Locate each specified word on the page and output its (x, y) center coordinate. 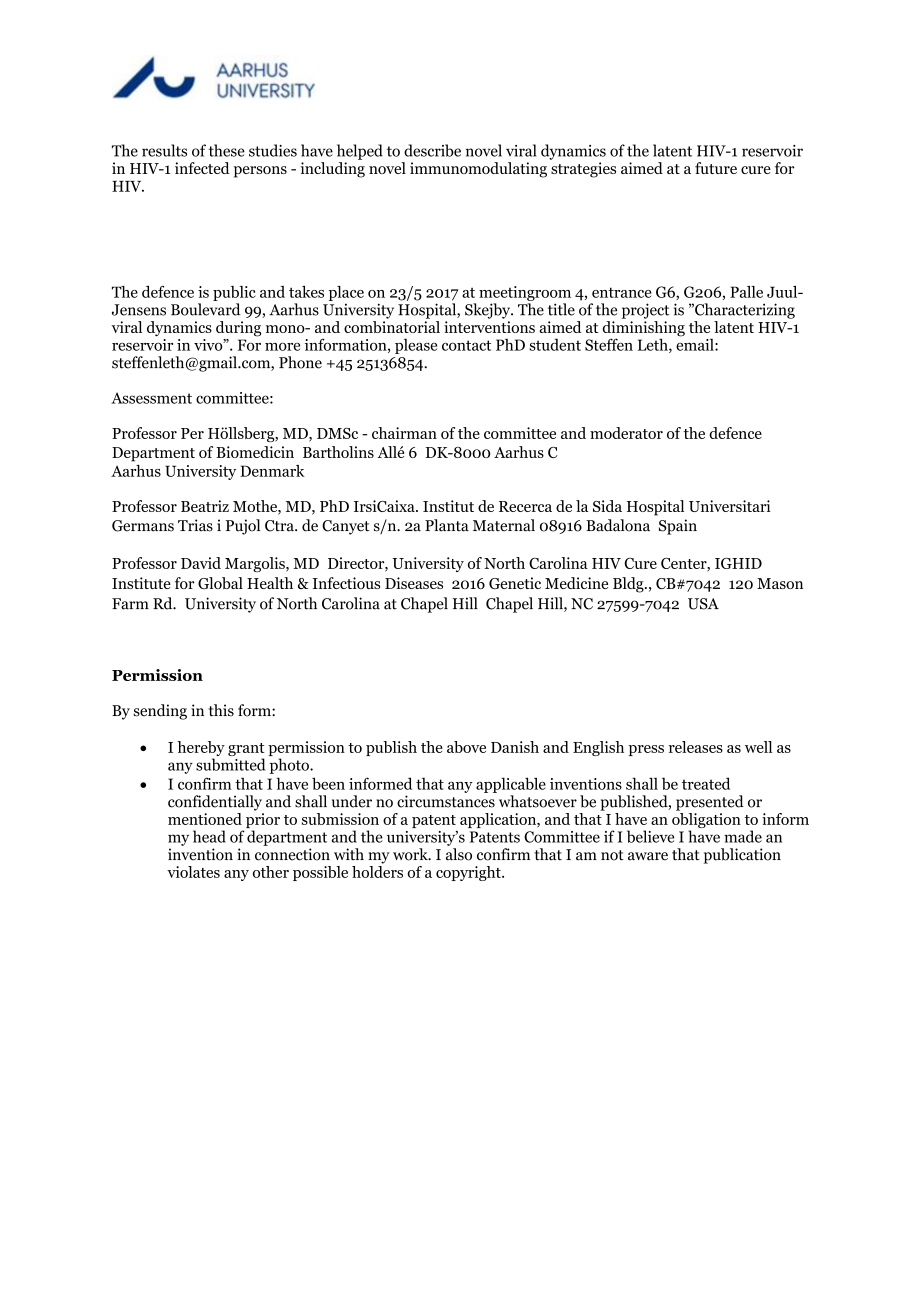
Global (220, 583)
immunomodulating (478, 170)
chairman (404, 433)
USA (703, 604)
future (716, 168)
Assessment (151, 398)
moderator (626, 433)
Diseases (414, 583)
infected (202, 168)
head (209, 836)
